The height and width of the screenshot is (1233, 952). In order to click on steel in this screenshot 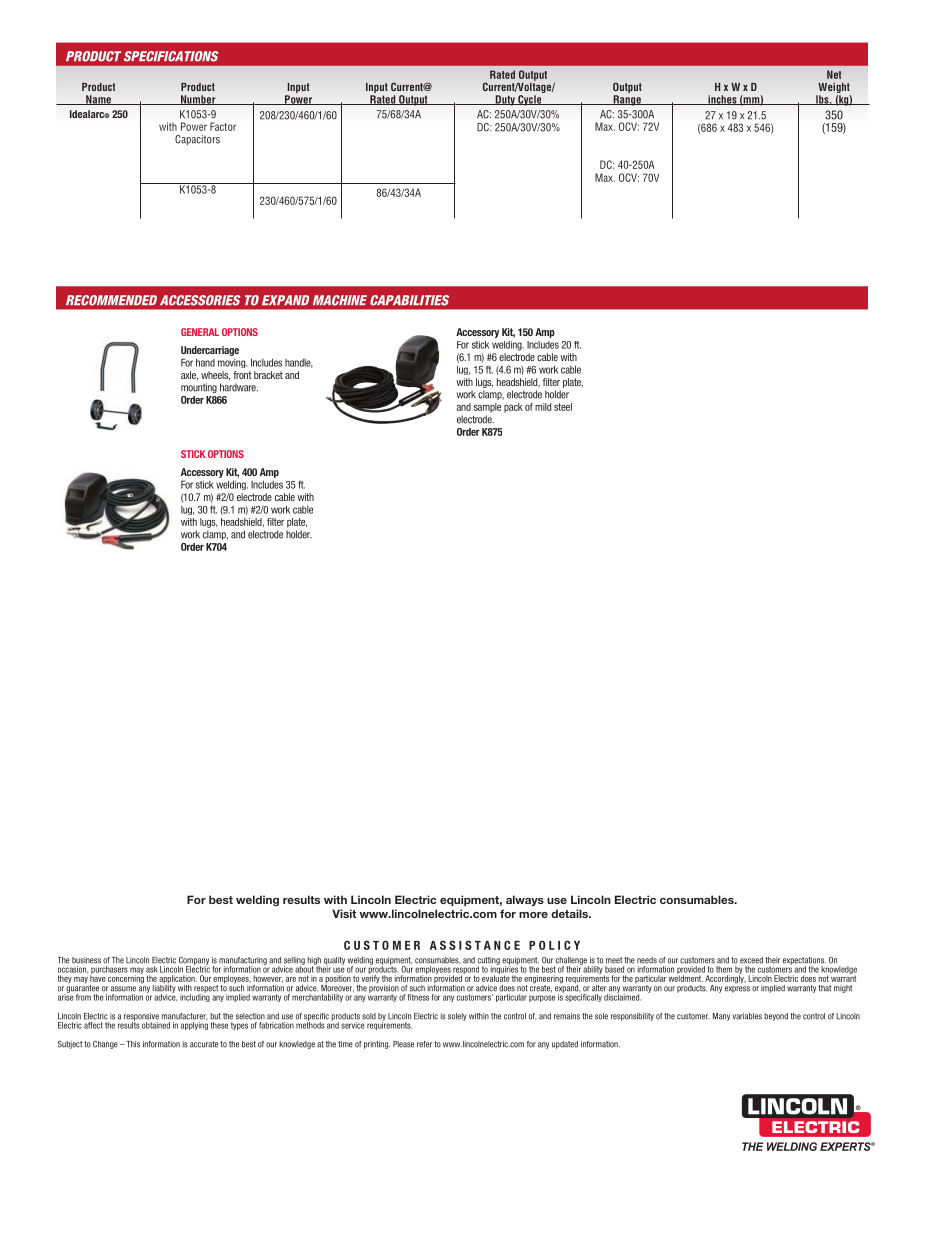, I will do `click(563, 407)`.
